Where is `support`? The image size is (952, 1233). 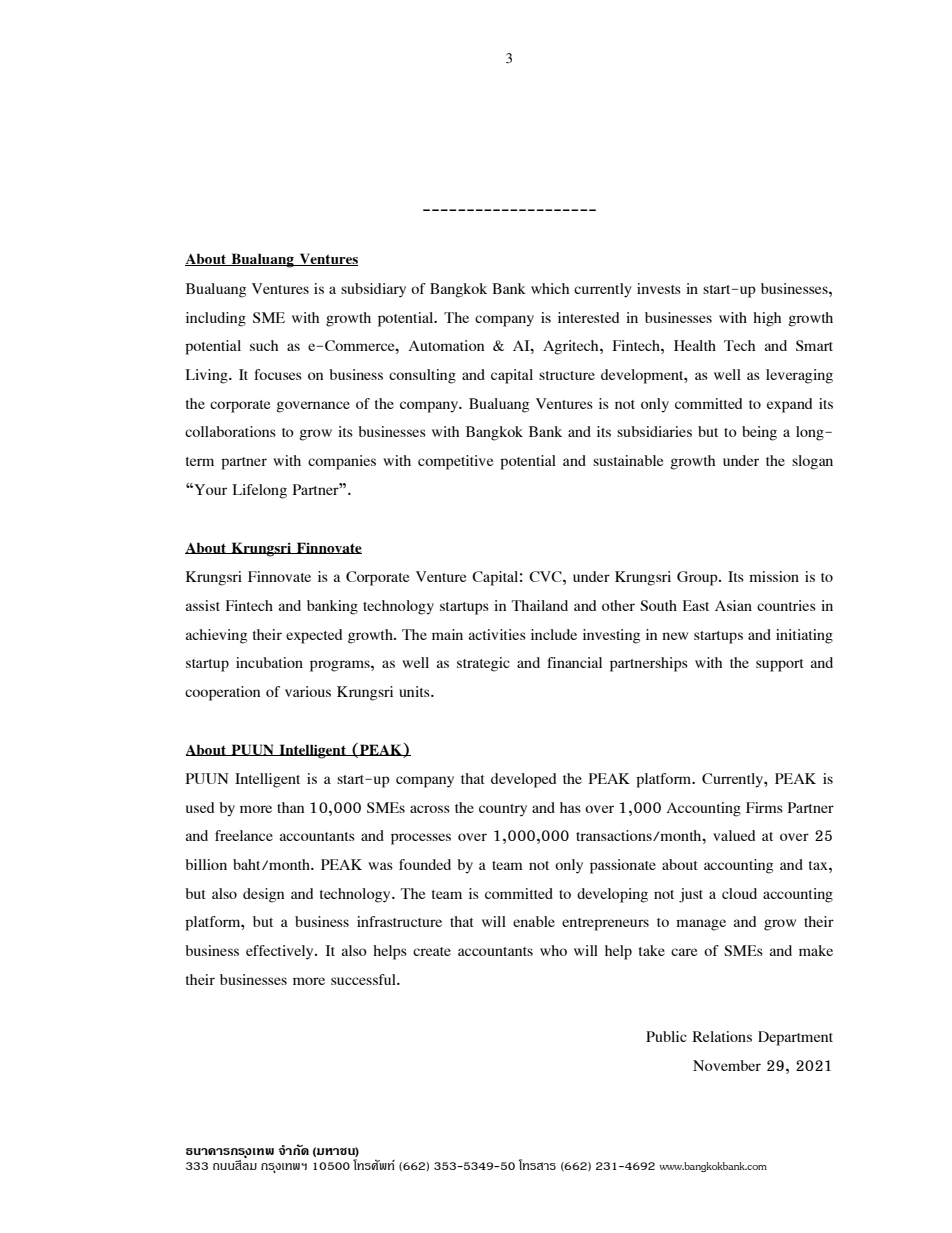 support is located at coordinates (780, 665).
